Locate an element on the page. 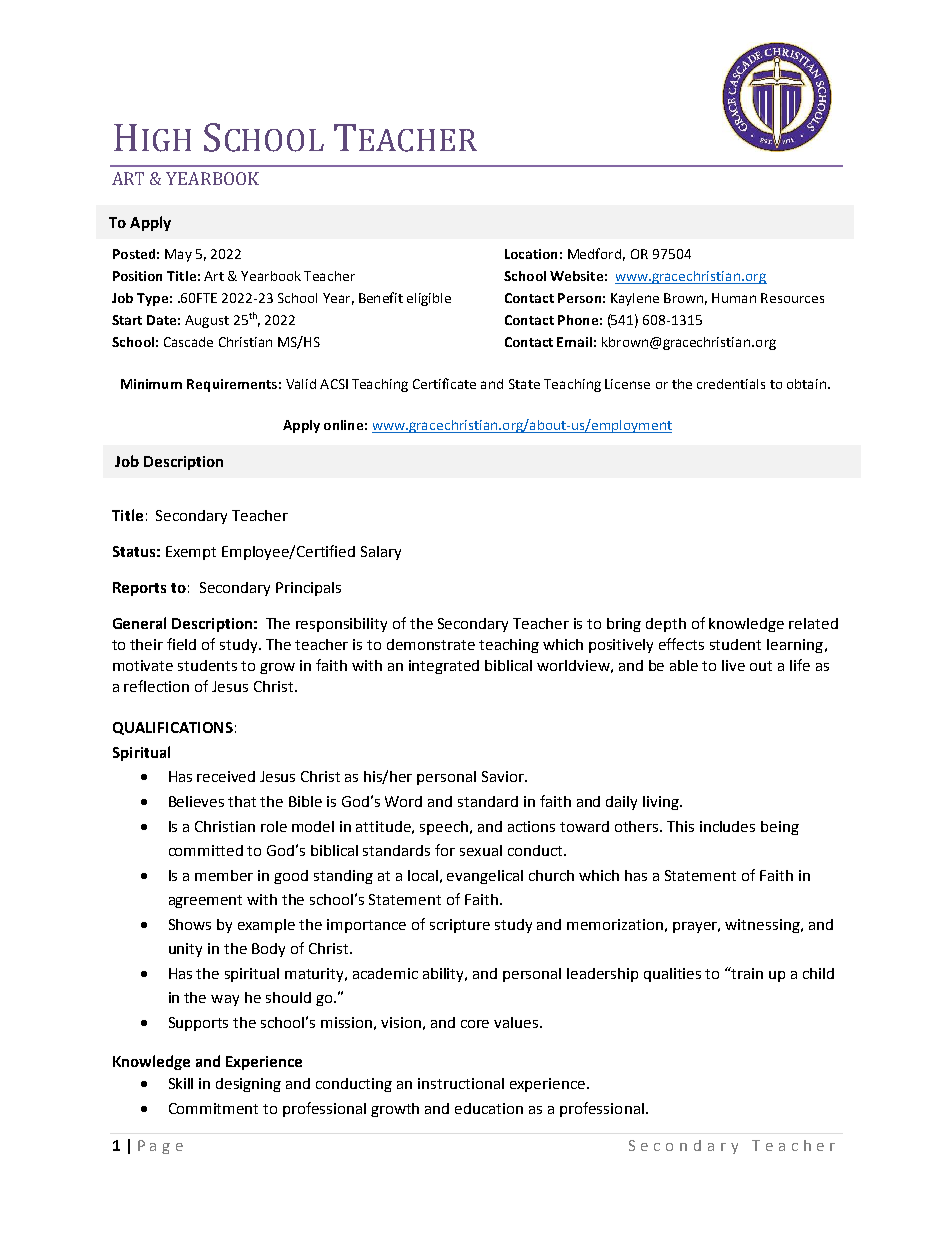 The height and width of the image is (1233, 952). Salary is located at coordinates (381, 553).
